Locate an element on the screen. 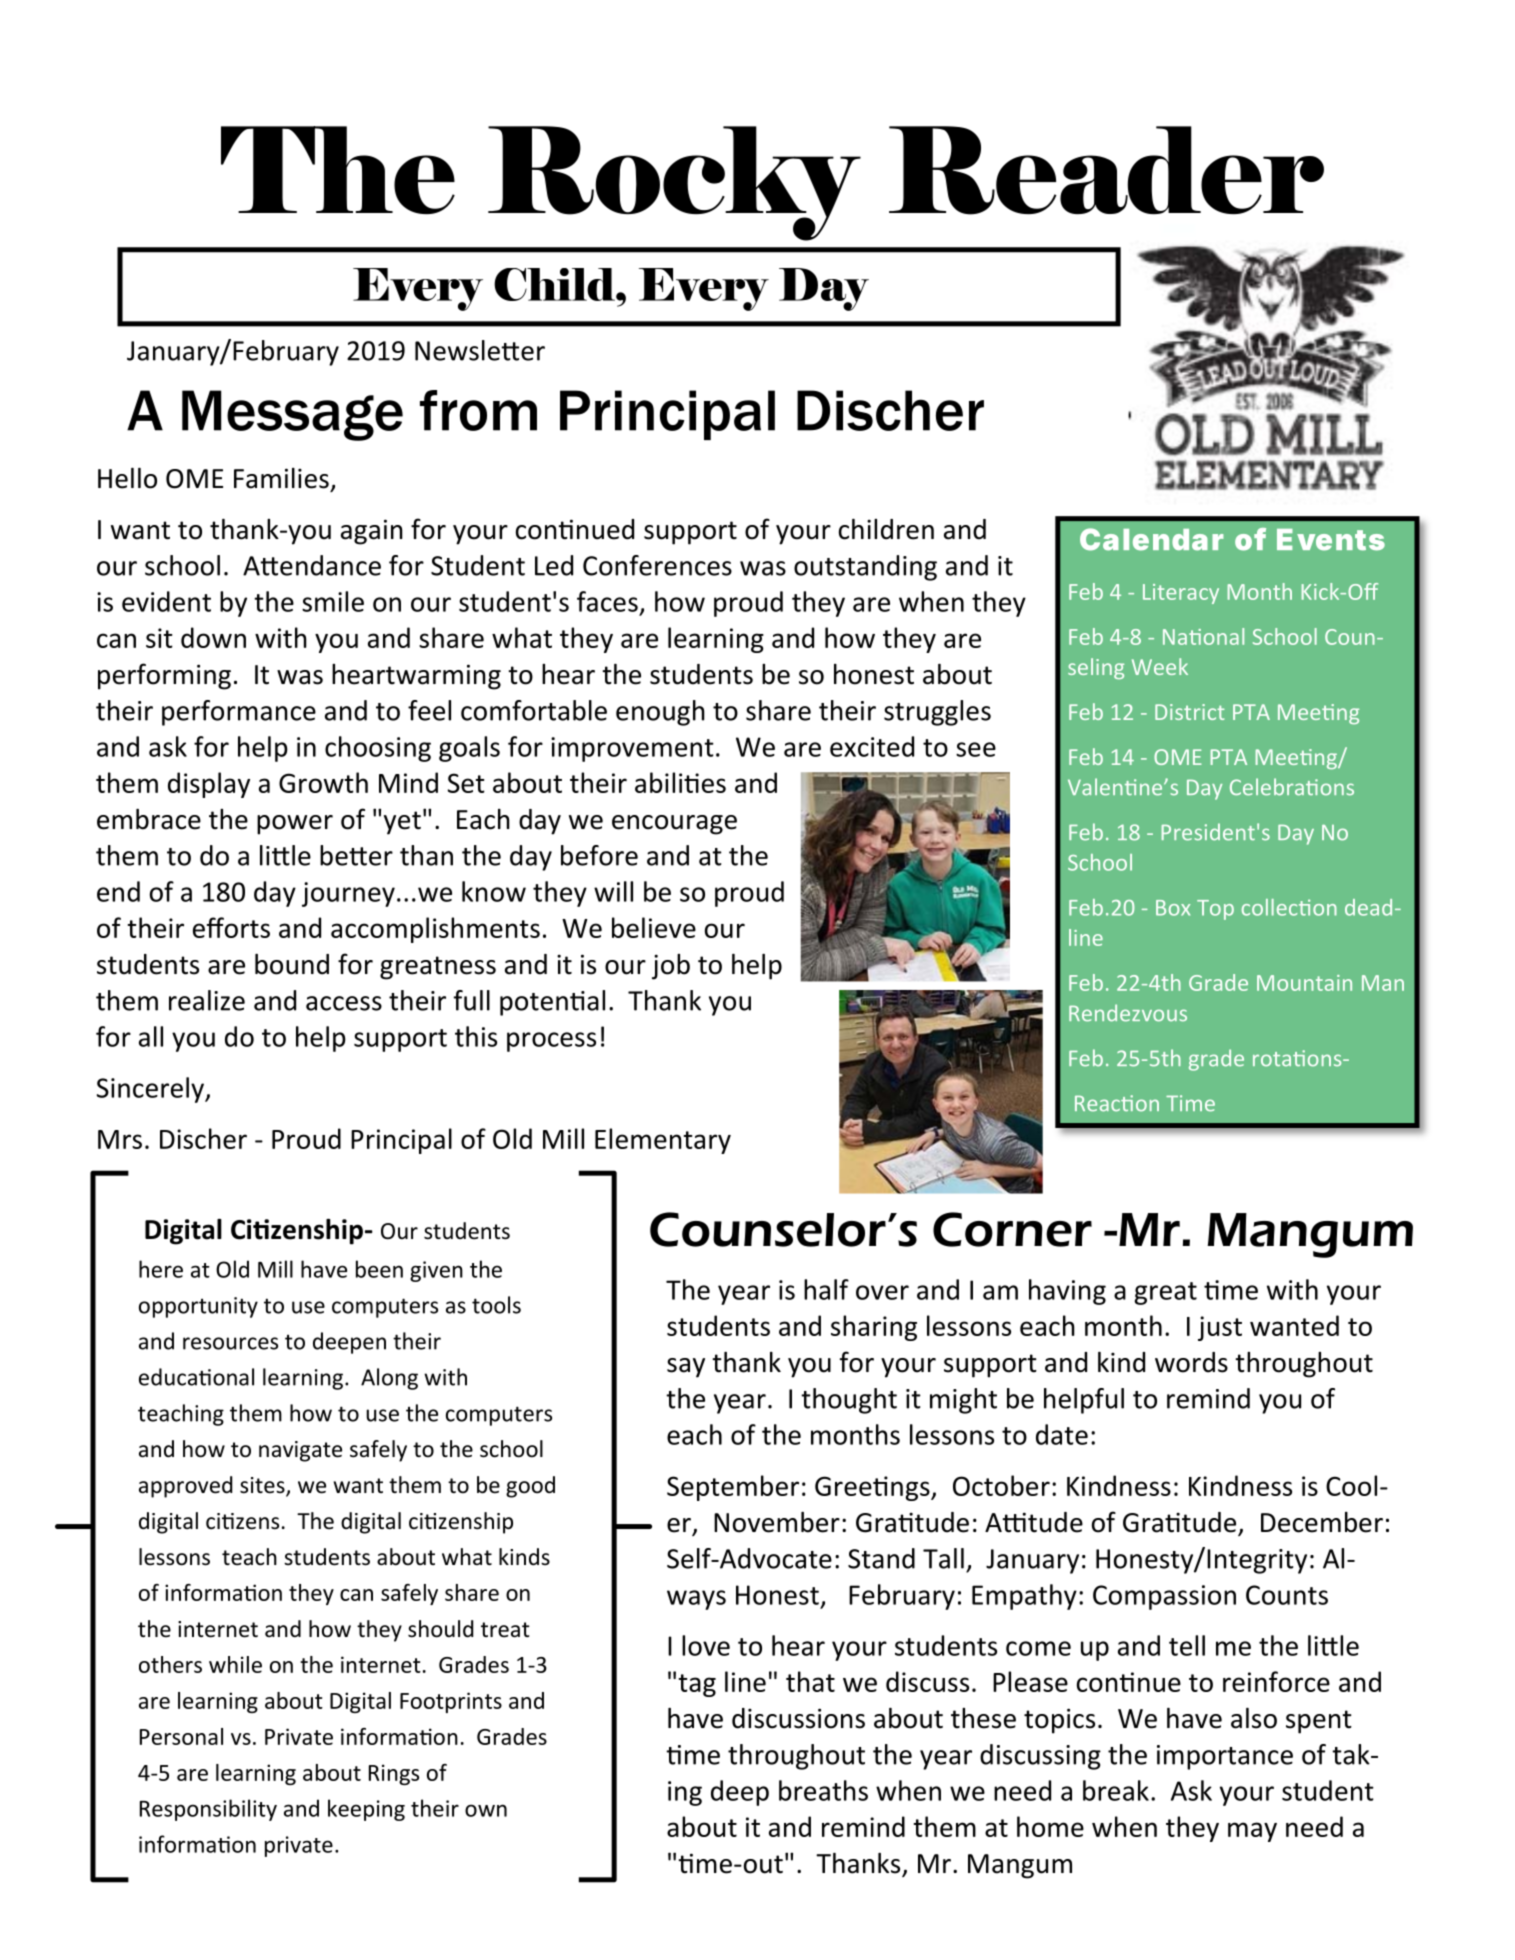  job is located at coordinates (671, 967).
